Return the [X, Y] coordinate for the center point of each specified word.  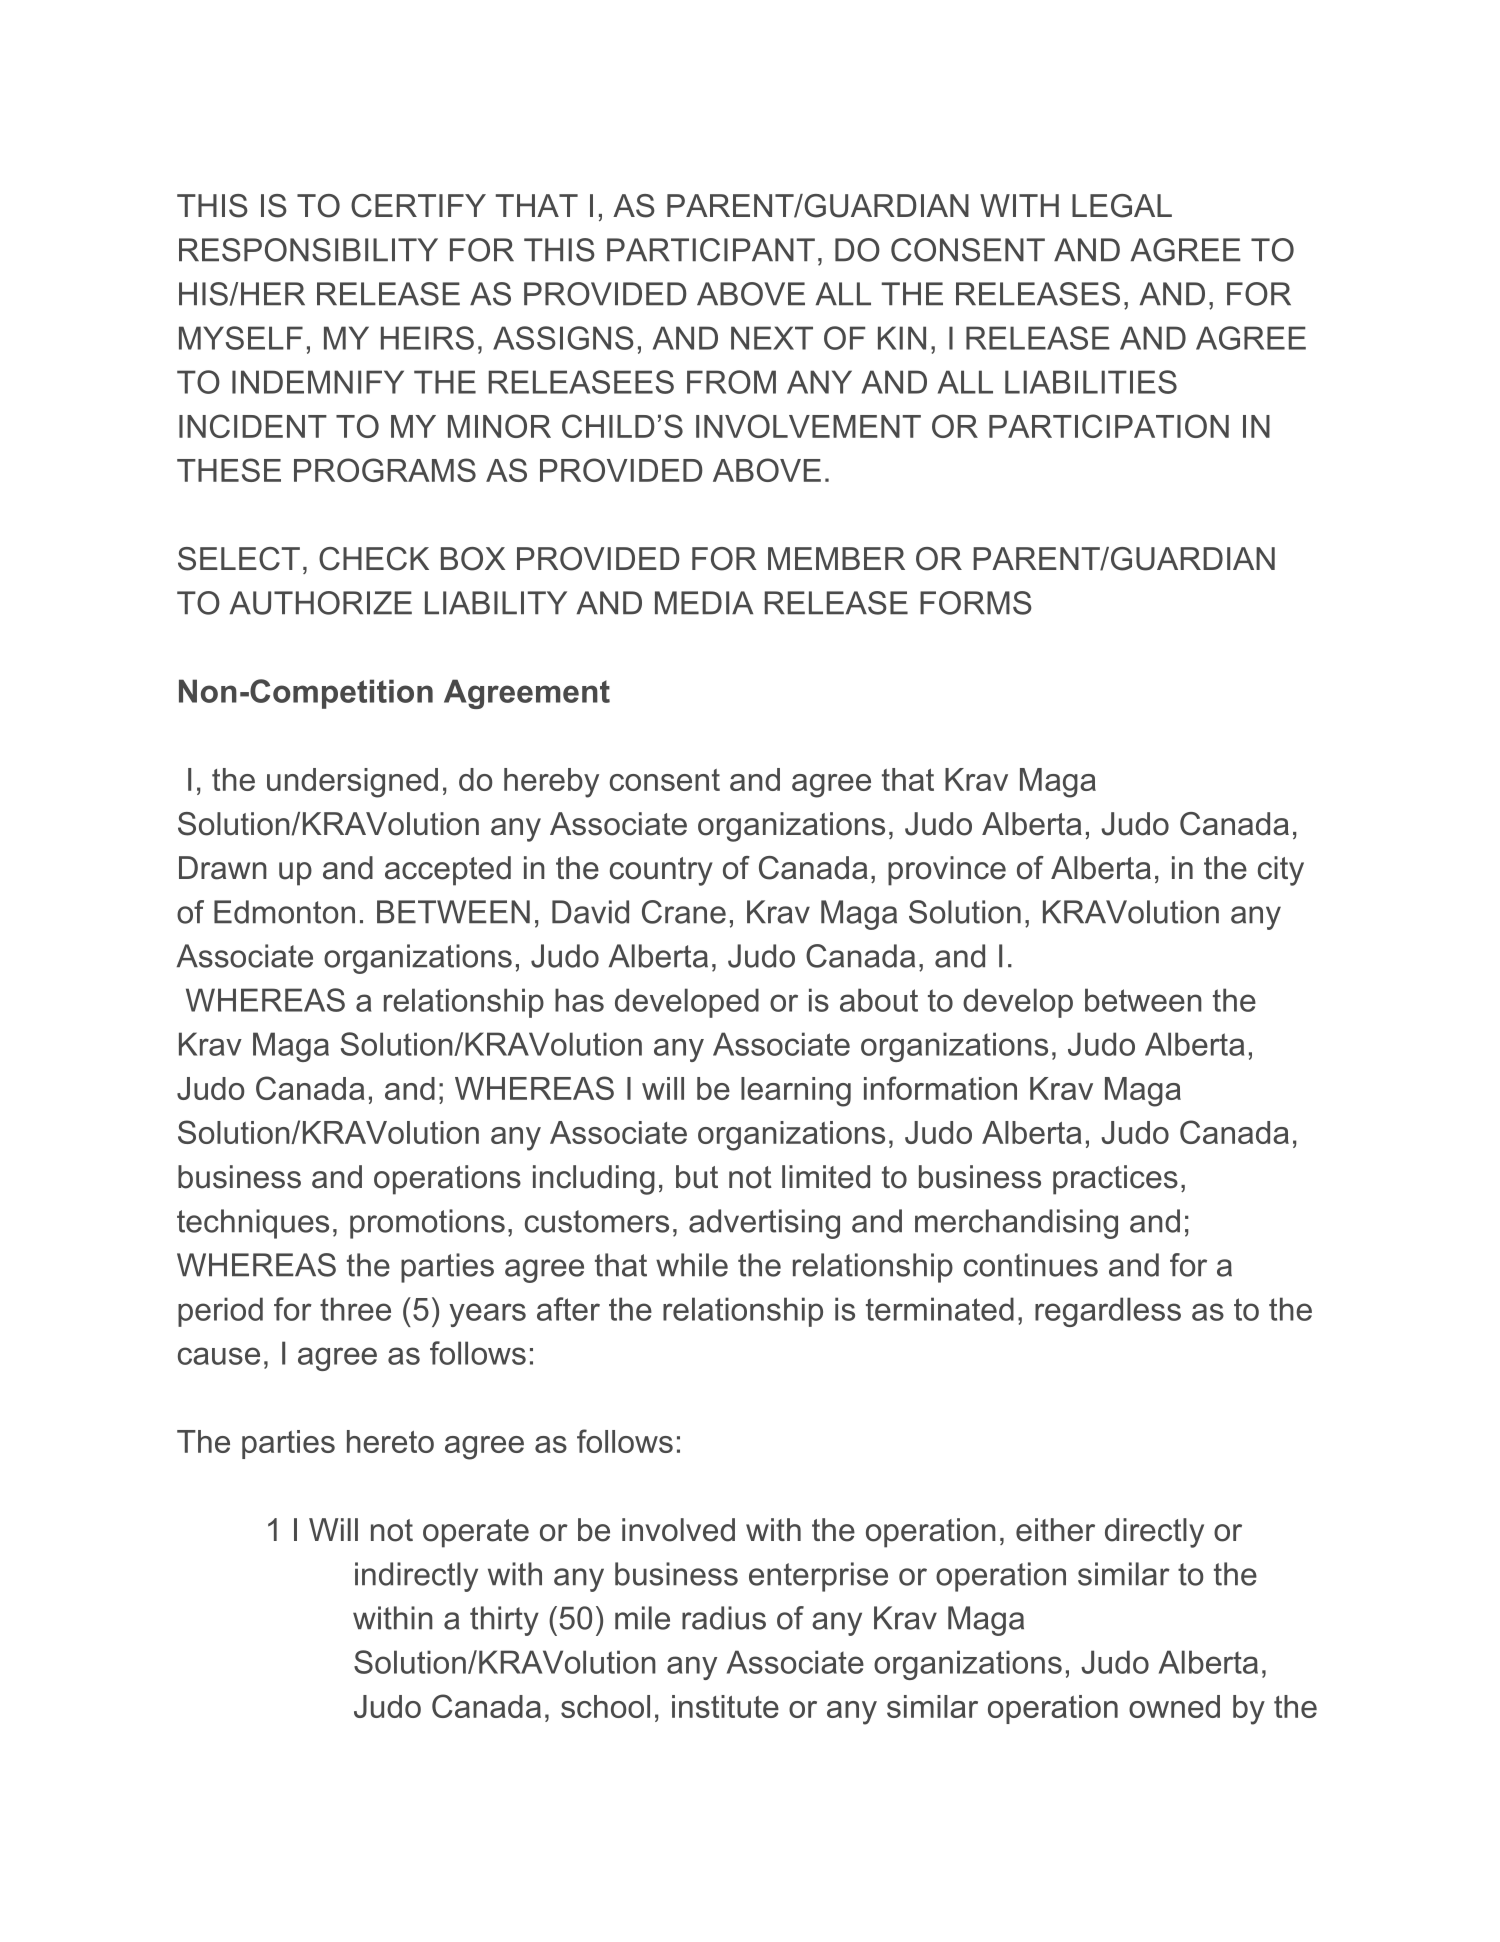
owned [1174, 1706]
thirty [504, 1621]
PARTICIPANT [711, 250]
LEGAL [1122, 206]
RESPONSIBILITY [308, 250]
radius [724, 1618]
